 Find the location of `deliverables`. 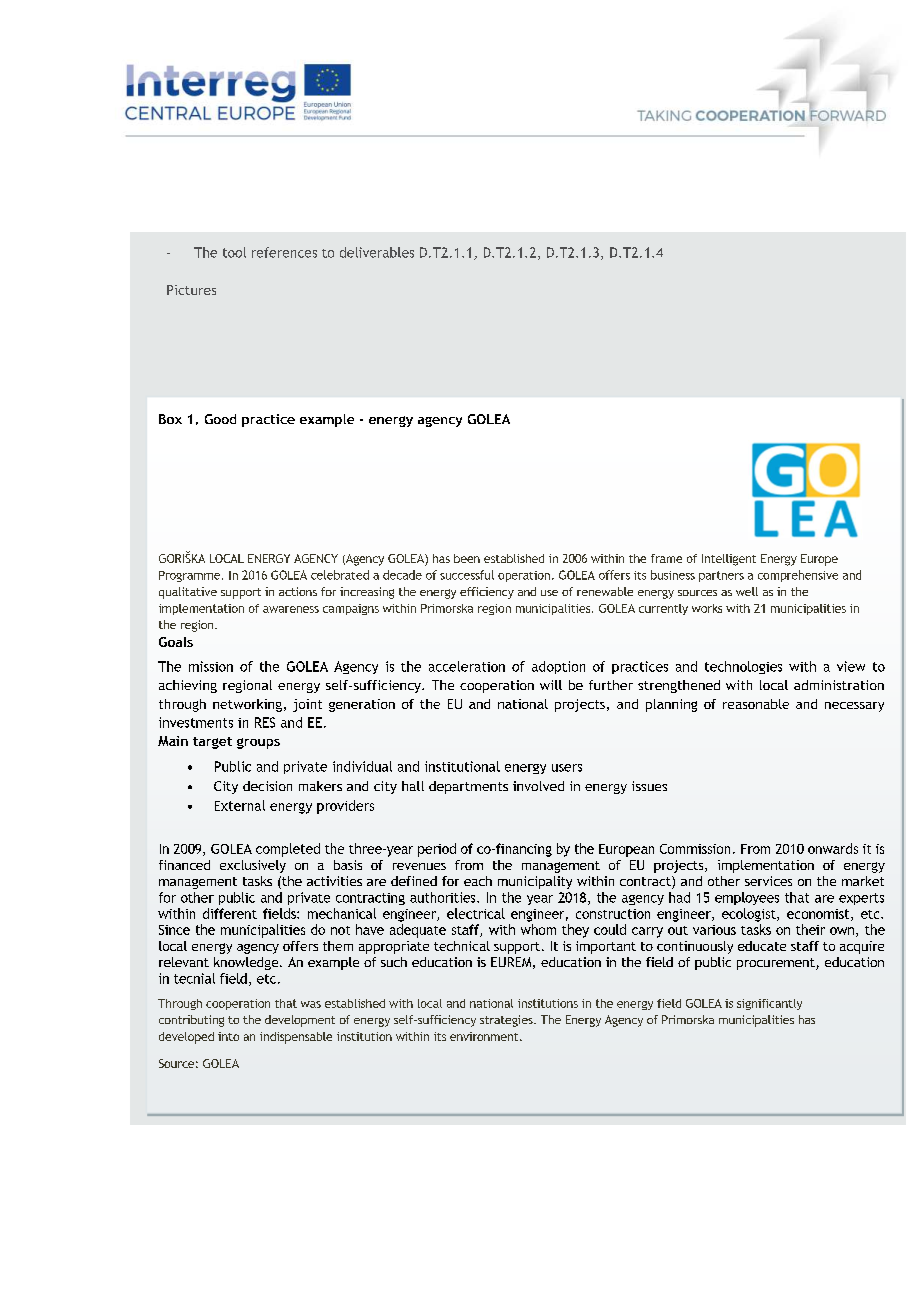

deliverables is located at coordinates (377, 252).
